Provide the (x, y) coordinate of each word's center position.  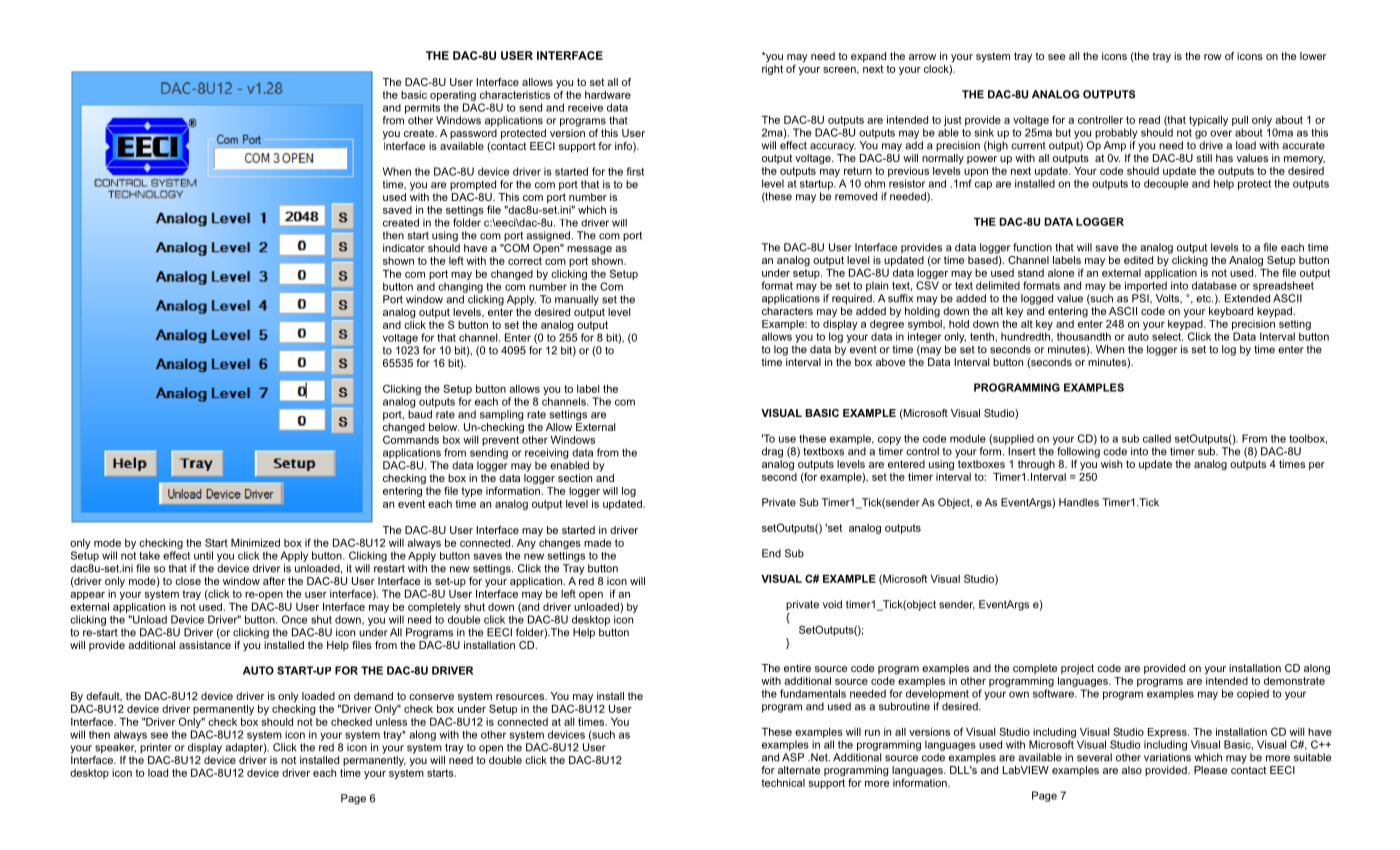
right (772, 68)
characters (787, 311)
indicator (404, 248)
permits (422, 109)
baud (420, 414)
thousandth (1084, 336)
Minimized (255, 542)
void (832, 604)
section (575, 478)
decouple (1166, 184)
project (1077, 669)
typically (1208, 121)
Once (294, 619)
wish (1111, 464)
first (635, 171)
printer (156, 748)
